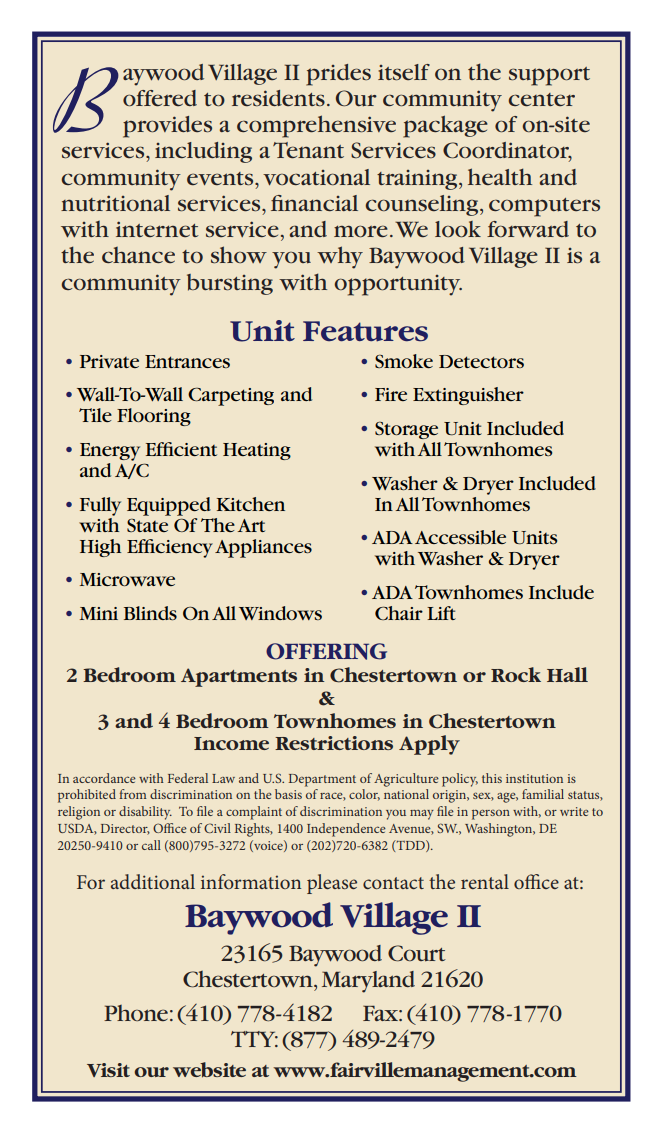 The image size is (662, 1135). What do you see at coordinates (136, 1013) in the screenshot?
I see `Phone` at bounding box center [136, 1013].
